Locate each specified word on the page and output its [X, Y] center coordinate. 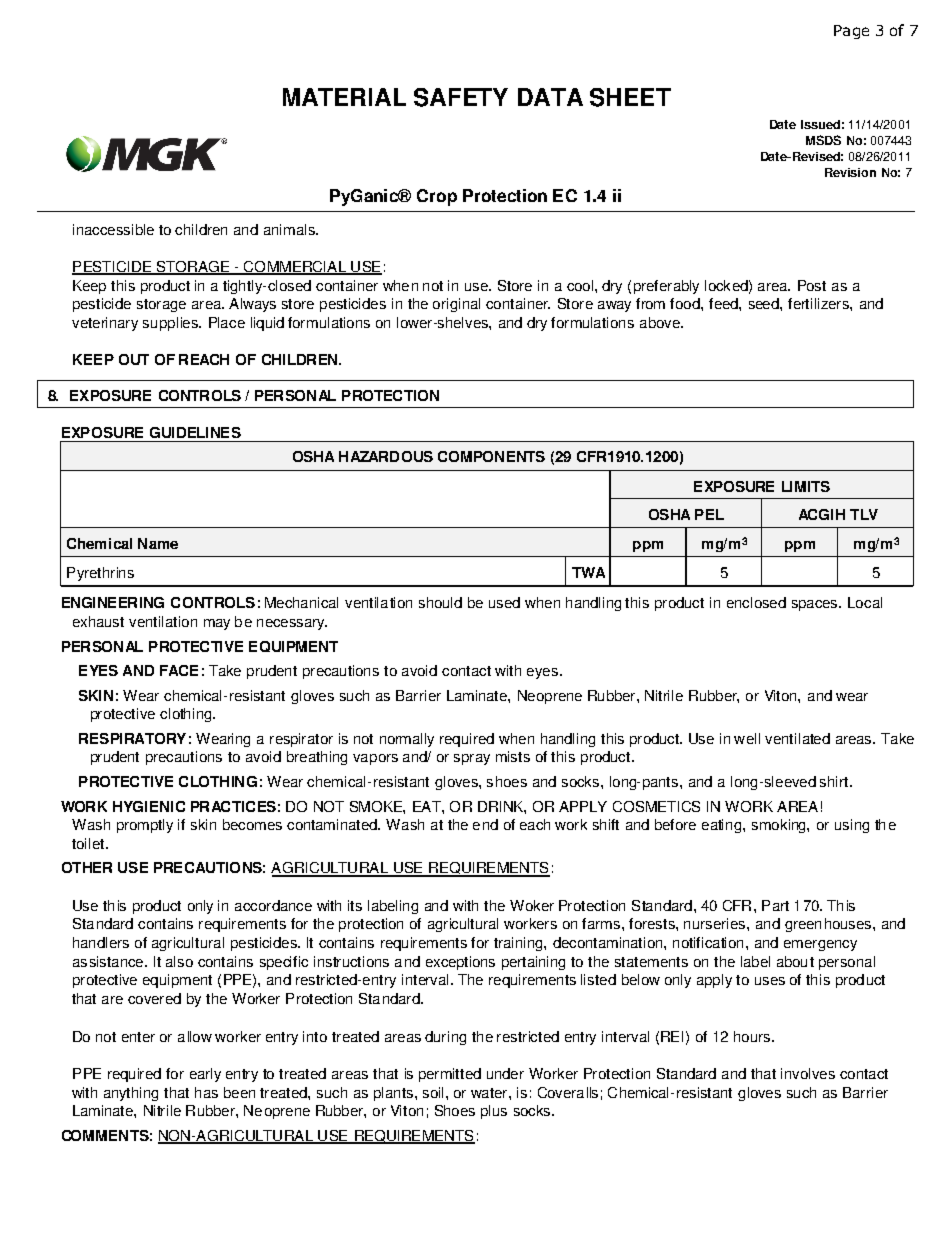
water [490, 1093]
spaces [816, 605]
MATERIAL [344, 97]
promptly [145, 826]
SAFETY [461, 97]
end [485, 824]
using [852, 826]
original [456, 305]
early [205, 1075]
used [504, 602]
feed [724, 303]
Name [158, 543]
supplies [172, 324]
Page [851, 32]
